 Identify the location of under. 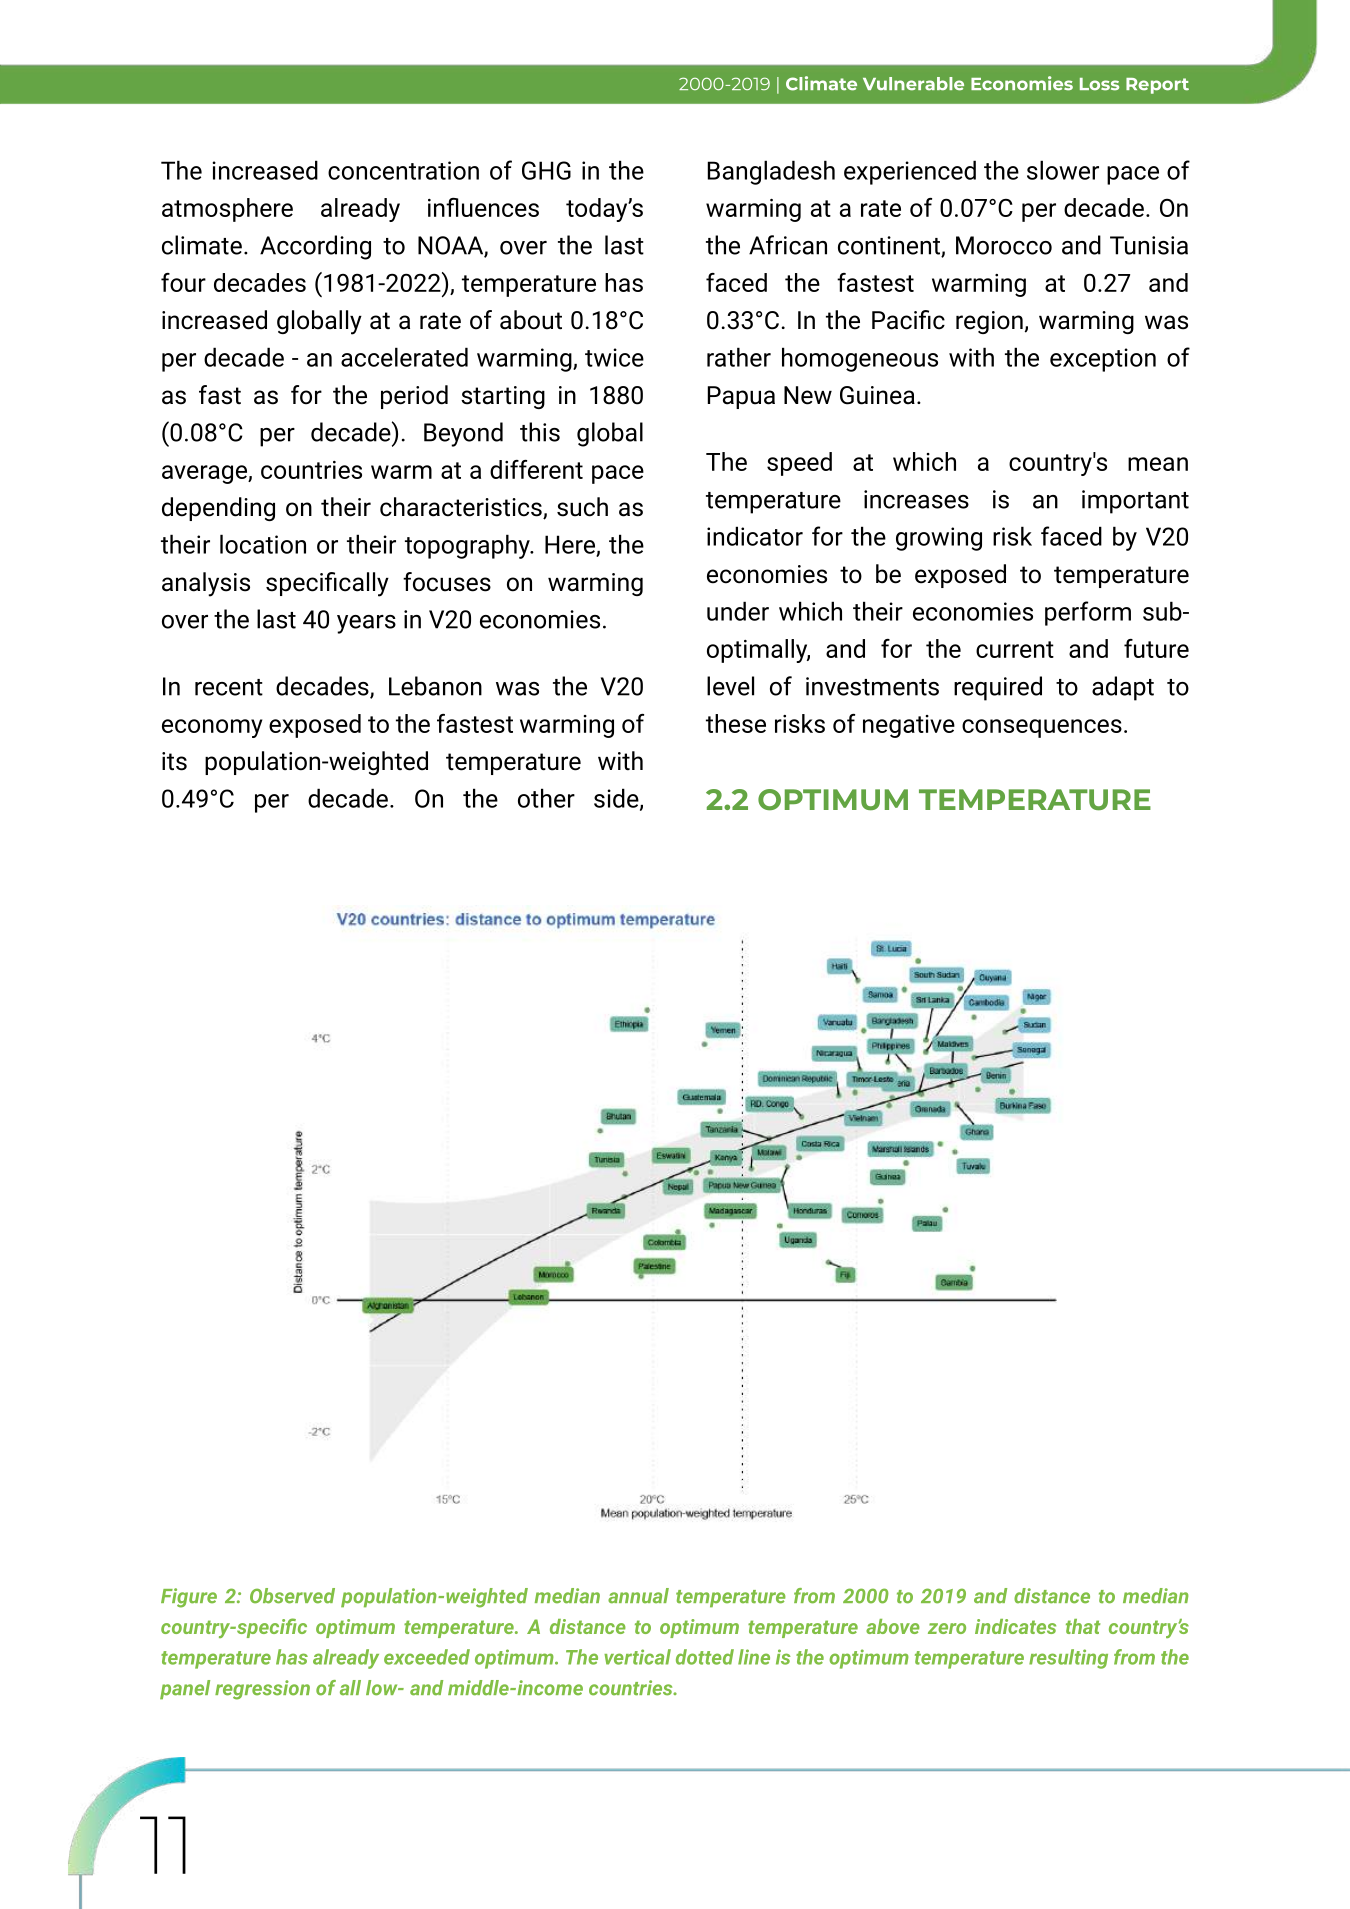
(738, 611).
